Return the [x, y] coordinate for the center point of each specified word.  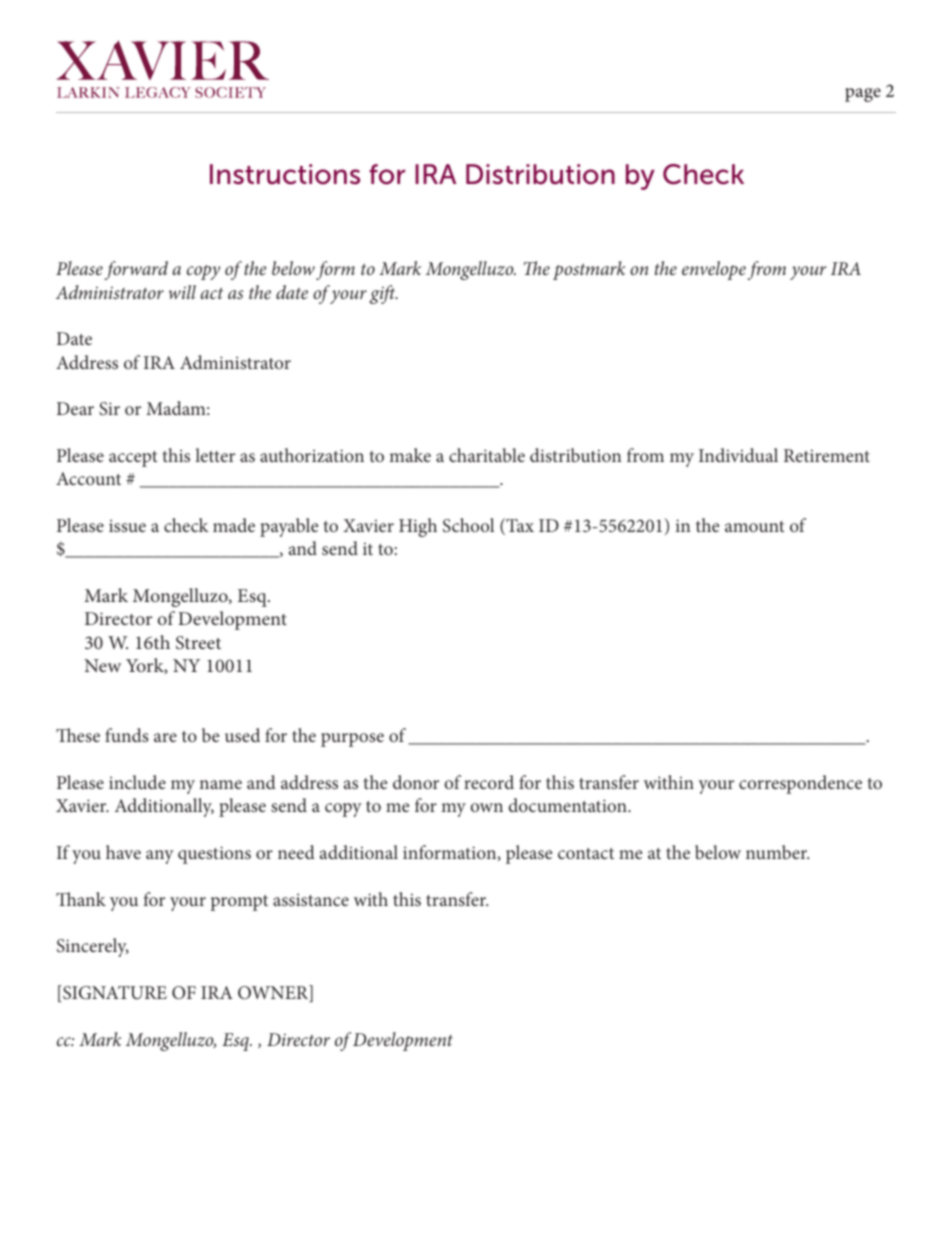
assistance [311, 899]
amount [754, 526]
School [468, 525]
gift [383, 294]
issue [127, 525]
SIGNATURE [114, 993]
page [863, 95]
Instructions [285, 174]
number [777, 852]
